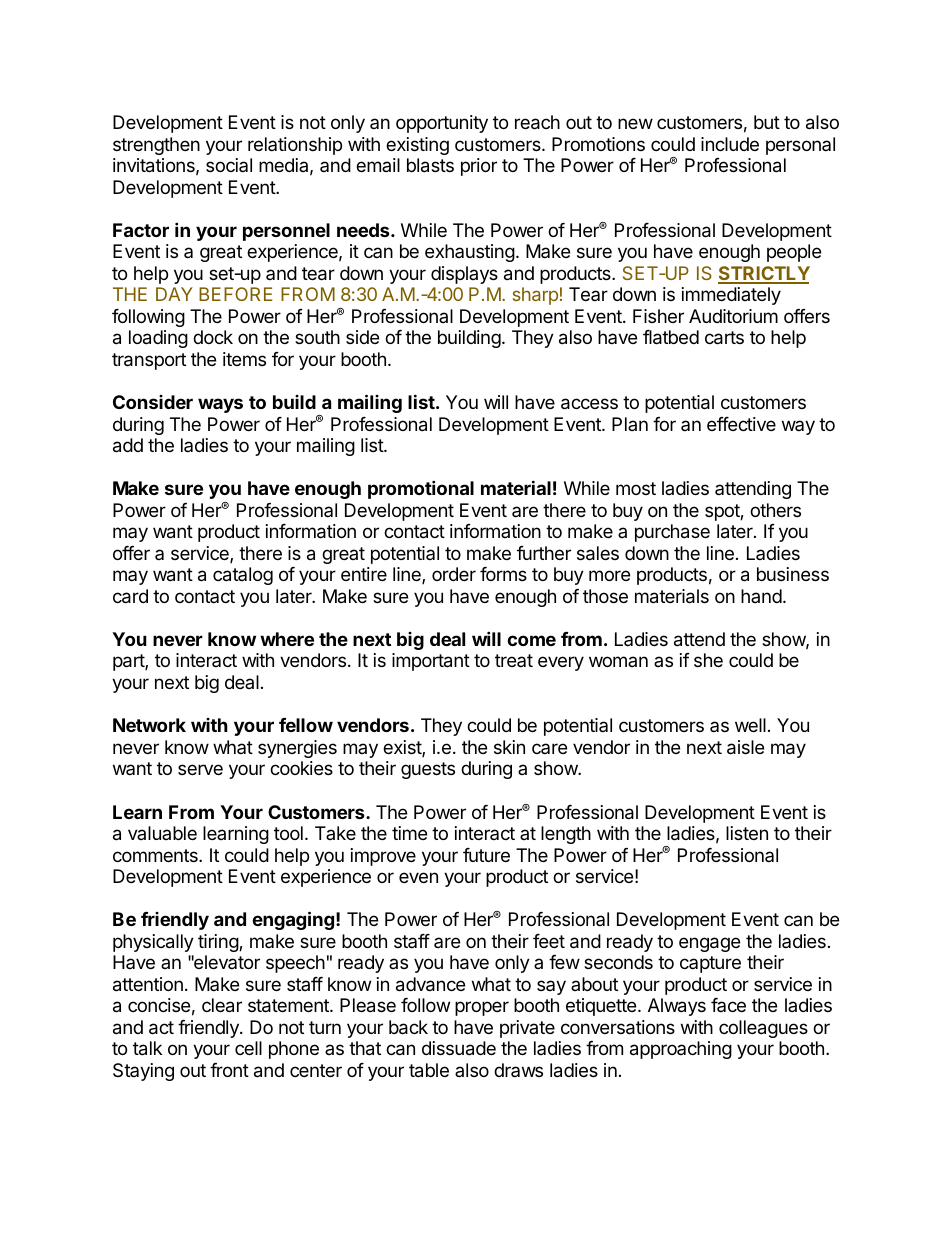 The width and height of the screenshot is (952, 1233). Describe the element at coordinates (730, 144) in the screenshot. I see `include` at that location.
